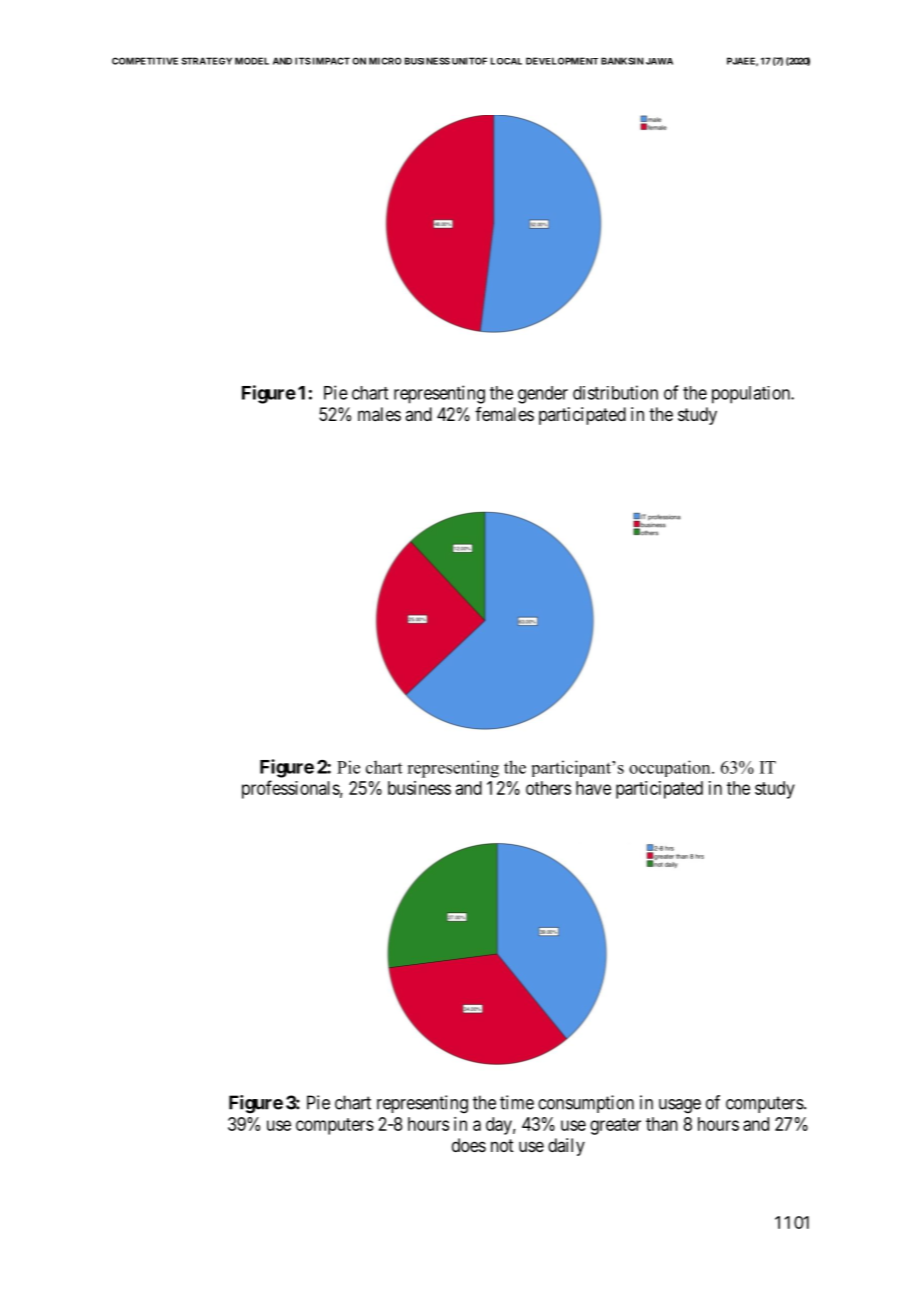 This page has height=1308, width=924. What do you see at coordinates (543, 395) in the page?
I see `gender` at bounding box center [543, 395].
